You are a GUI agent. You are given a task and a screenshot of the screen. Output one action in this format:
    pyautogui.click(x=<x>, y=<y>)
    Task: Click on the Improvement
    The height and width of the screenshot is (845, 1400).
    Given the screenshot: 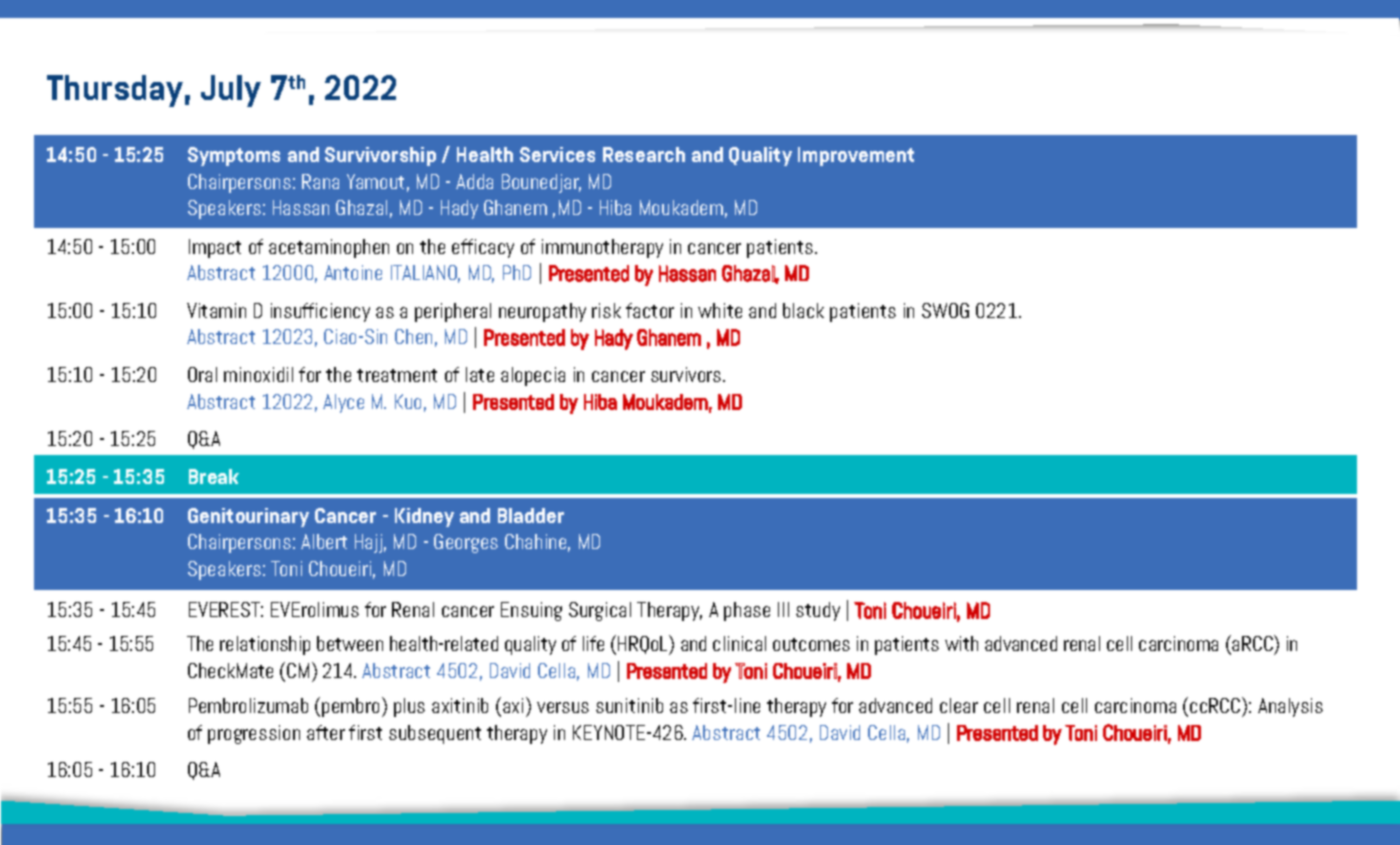 What is the action you would take?
    pyautogui.click(x=856, y=156)
